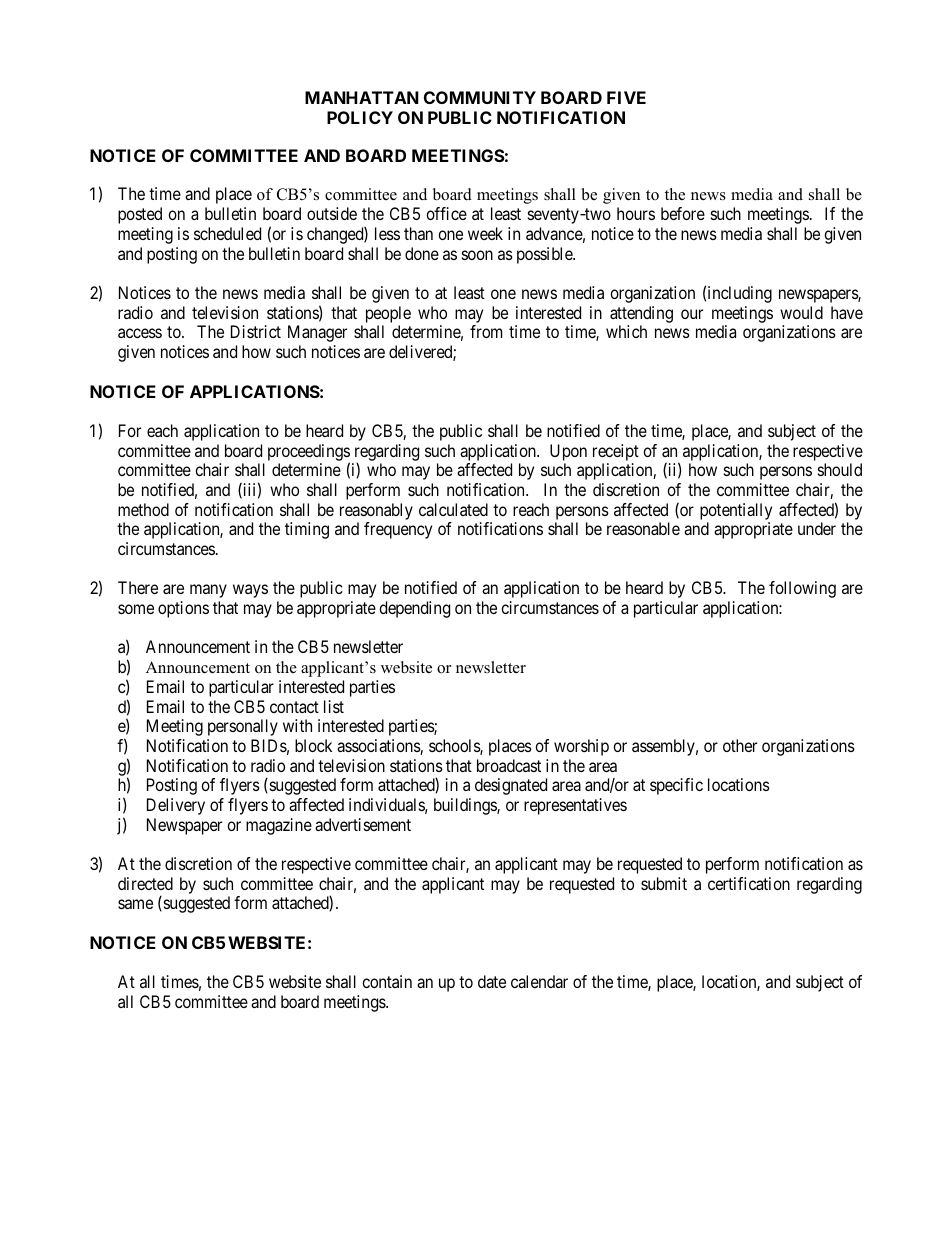 Image resolution: width=952 pixels, height=1233 pixels. I want to click on would, so click(801, 312).
